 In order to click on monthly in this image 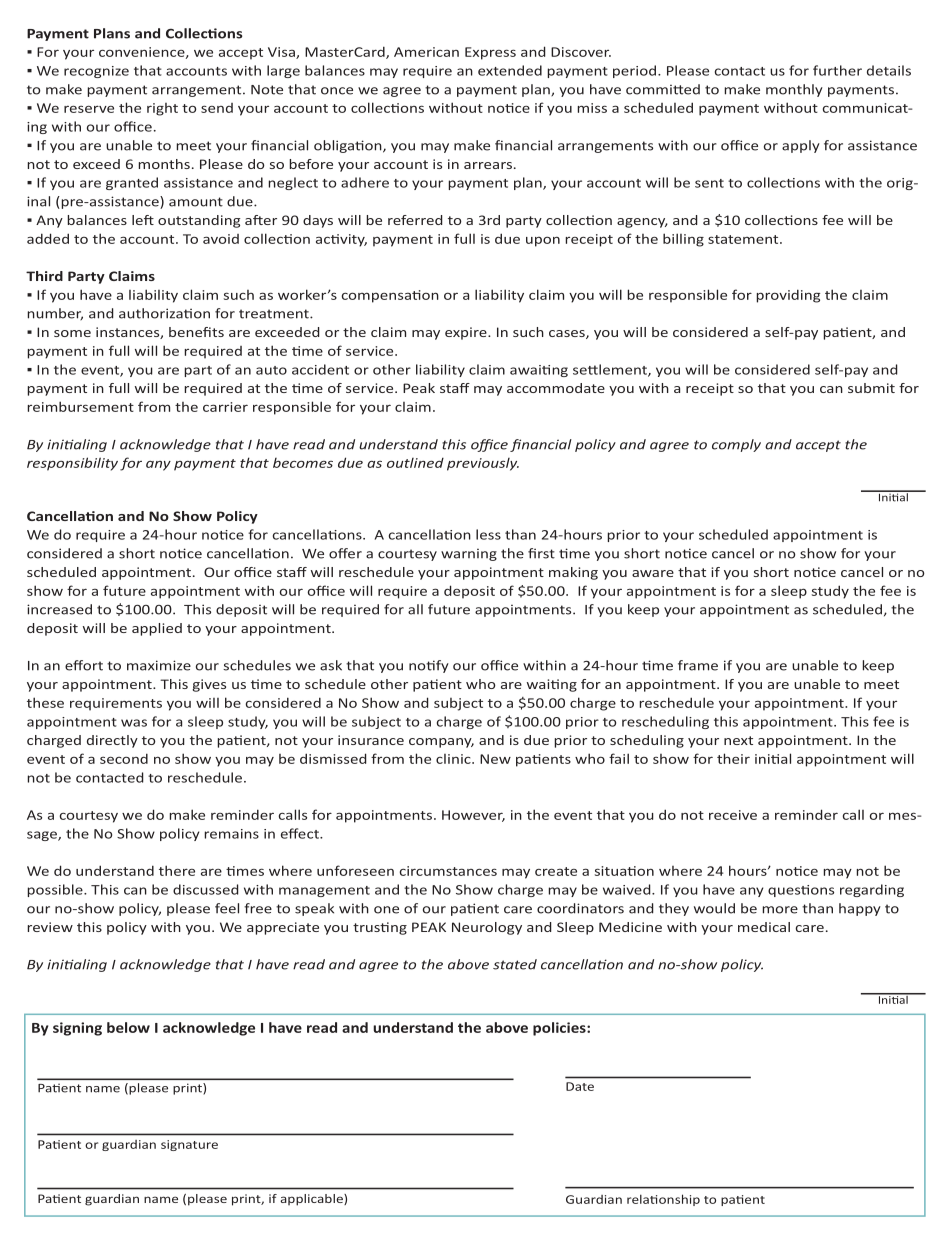, I will do `click(794, 90)`.
